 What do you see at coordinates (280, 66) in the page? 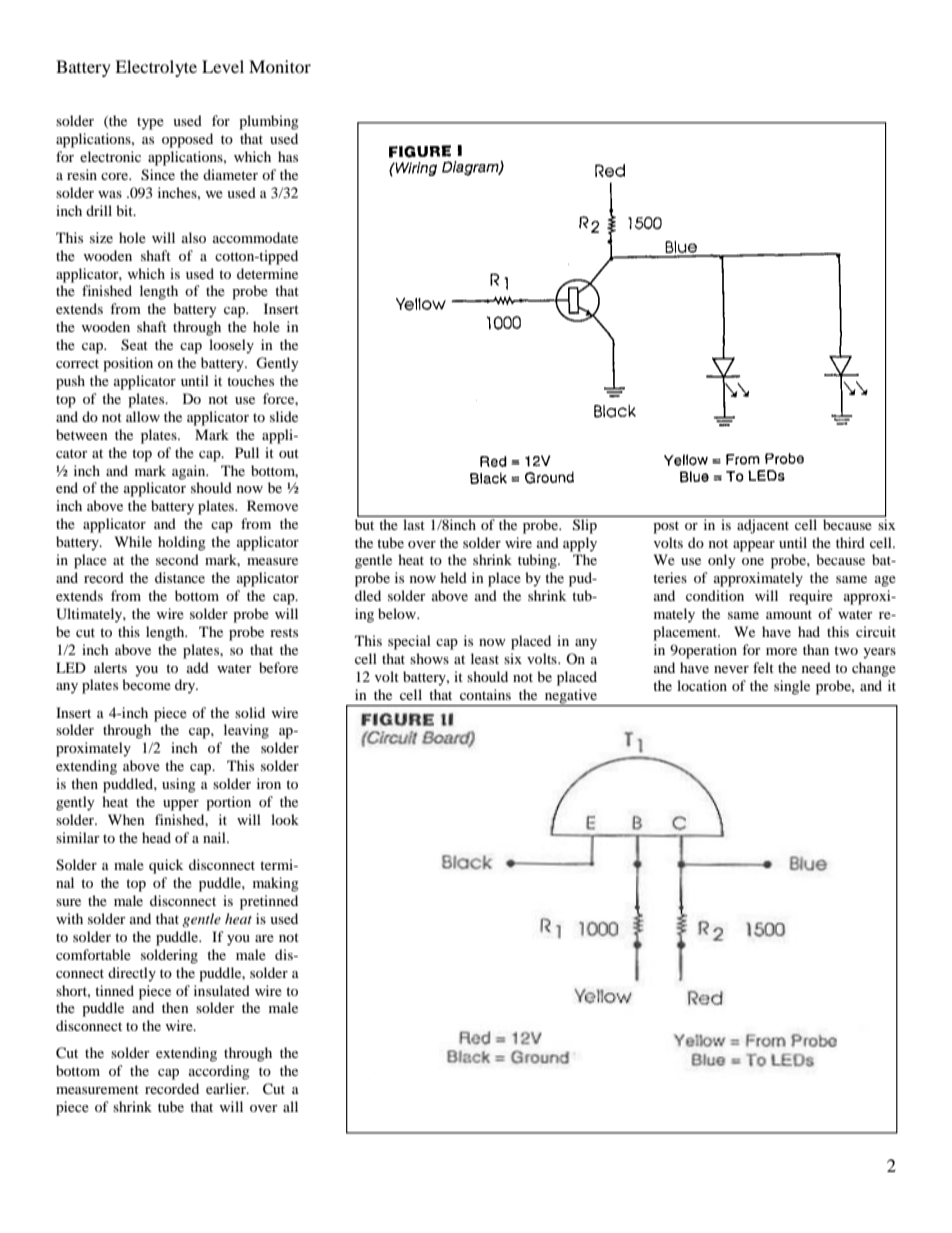
I see `Monitor` at bounding box center [280, 66].
